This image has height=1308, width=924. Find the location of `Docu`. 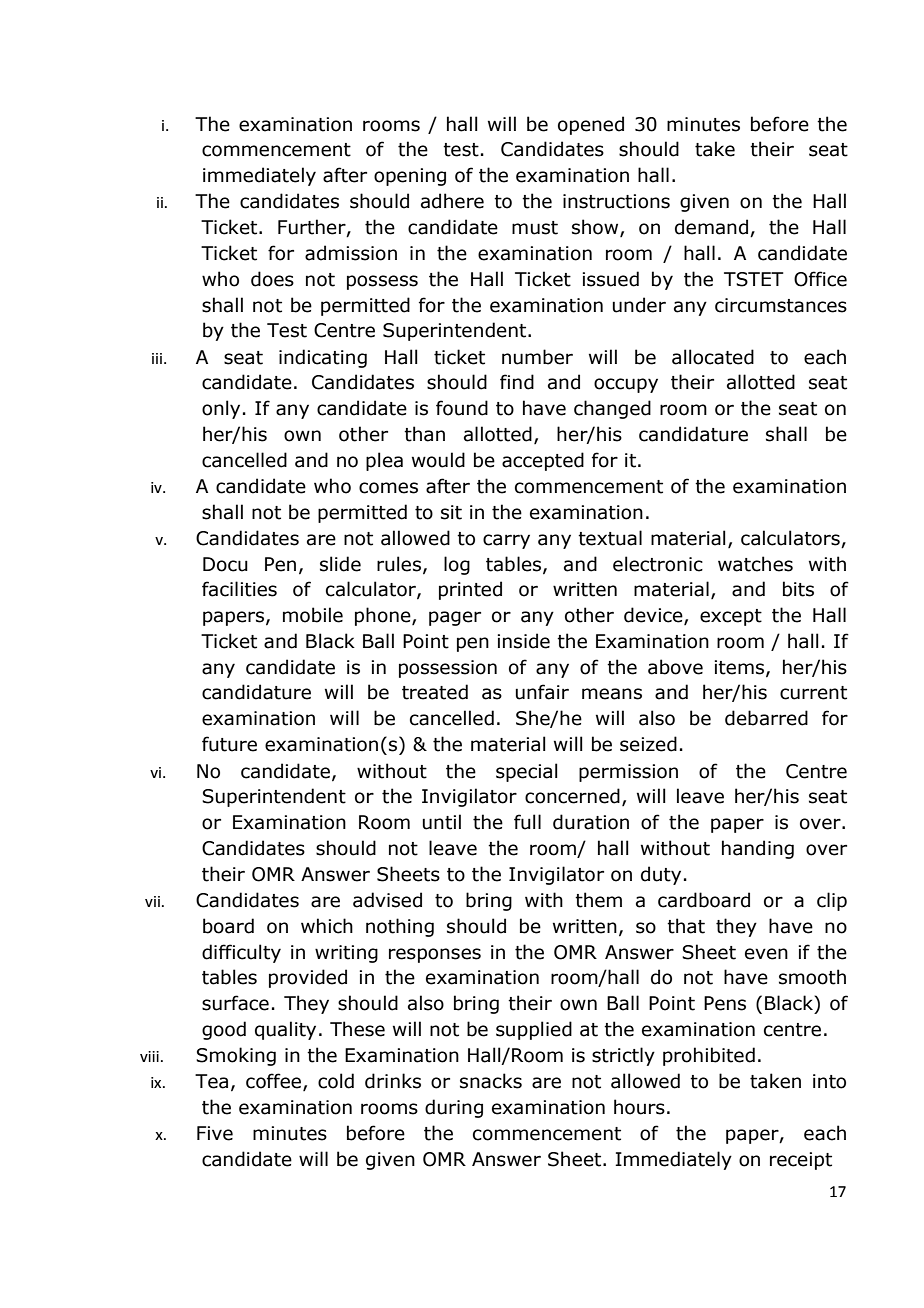

Docu is located at coordinates (225, 564).
